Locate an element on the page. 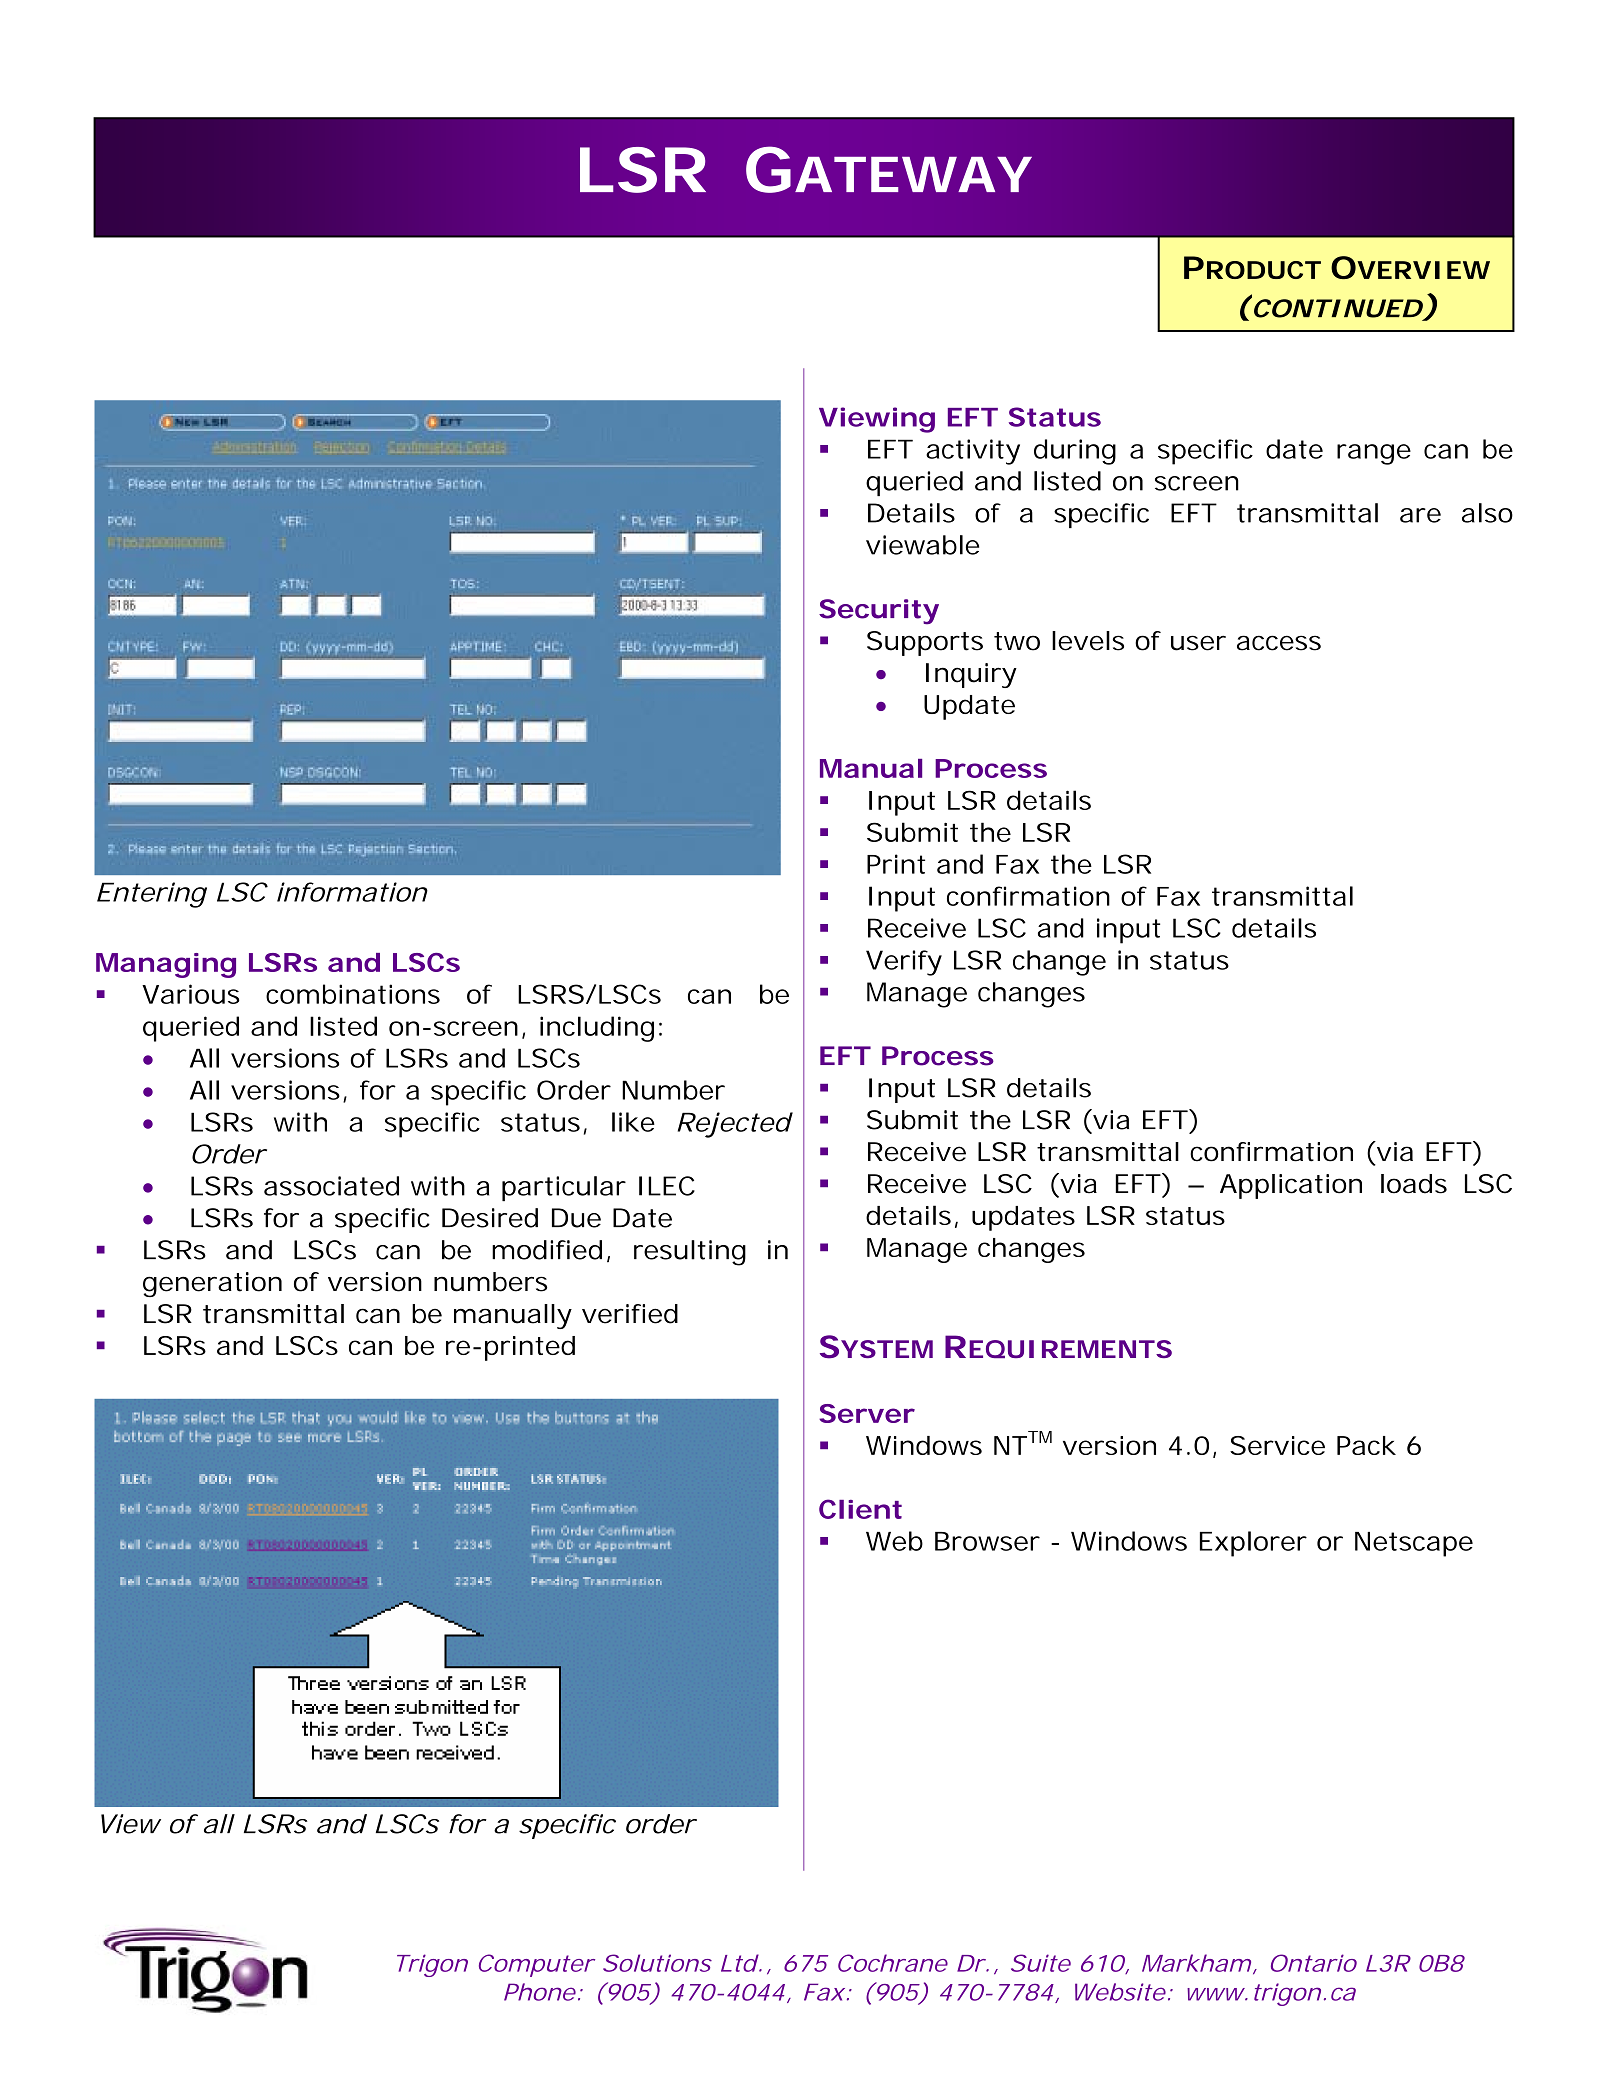 The height and width of the document is (2081, 1608). Verify is located at coordinates (904, 963).
